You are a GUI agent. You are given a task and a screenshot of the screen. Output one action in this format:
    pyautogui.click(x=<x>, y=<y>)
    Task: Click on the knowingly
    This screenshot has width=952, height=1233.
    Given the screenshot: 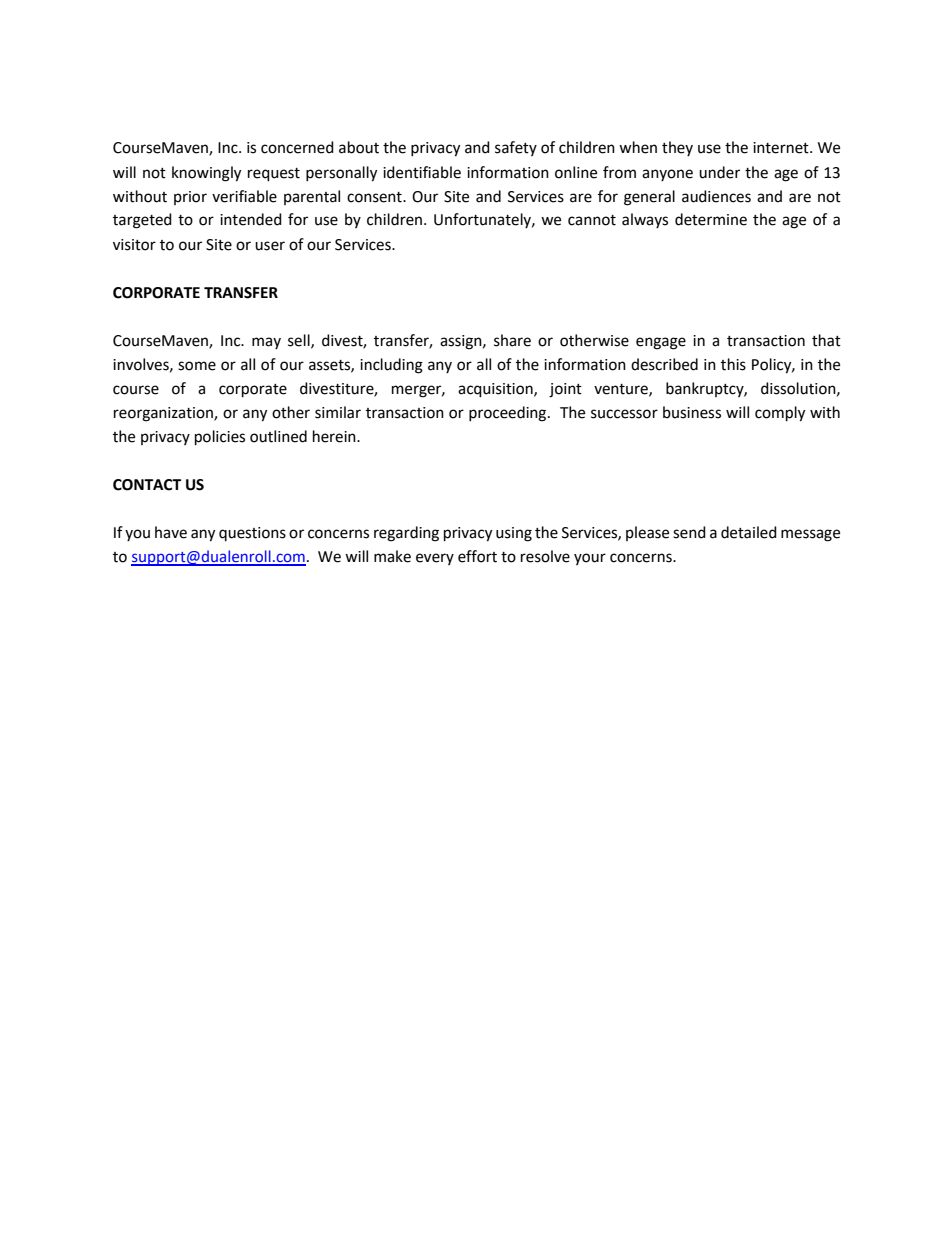 What is the action you would take?
    pyautogui.click(x=206, y=174)
